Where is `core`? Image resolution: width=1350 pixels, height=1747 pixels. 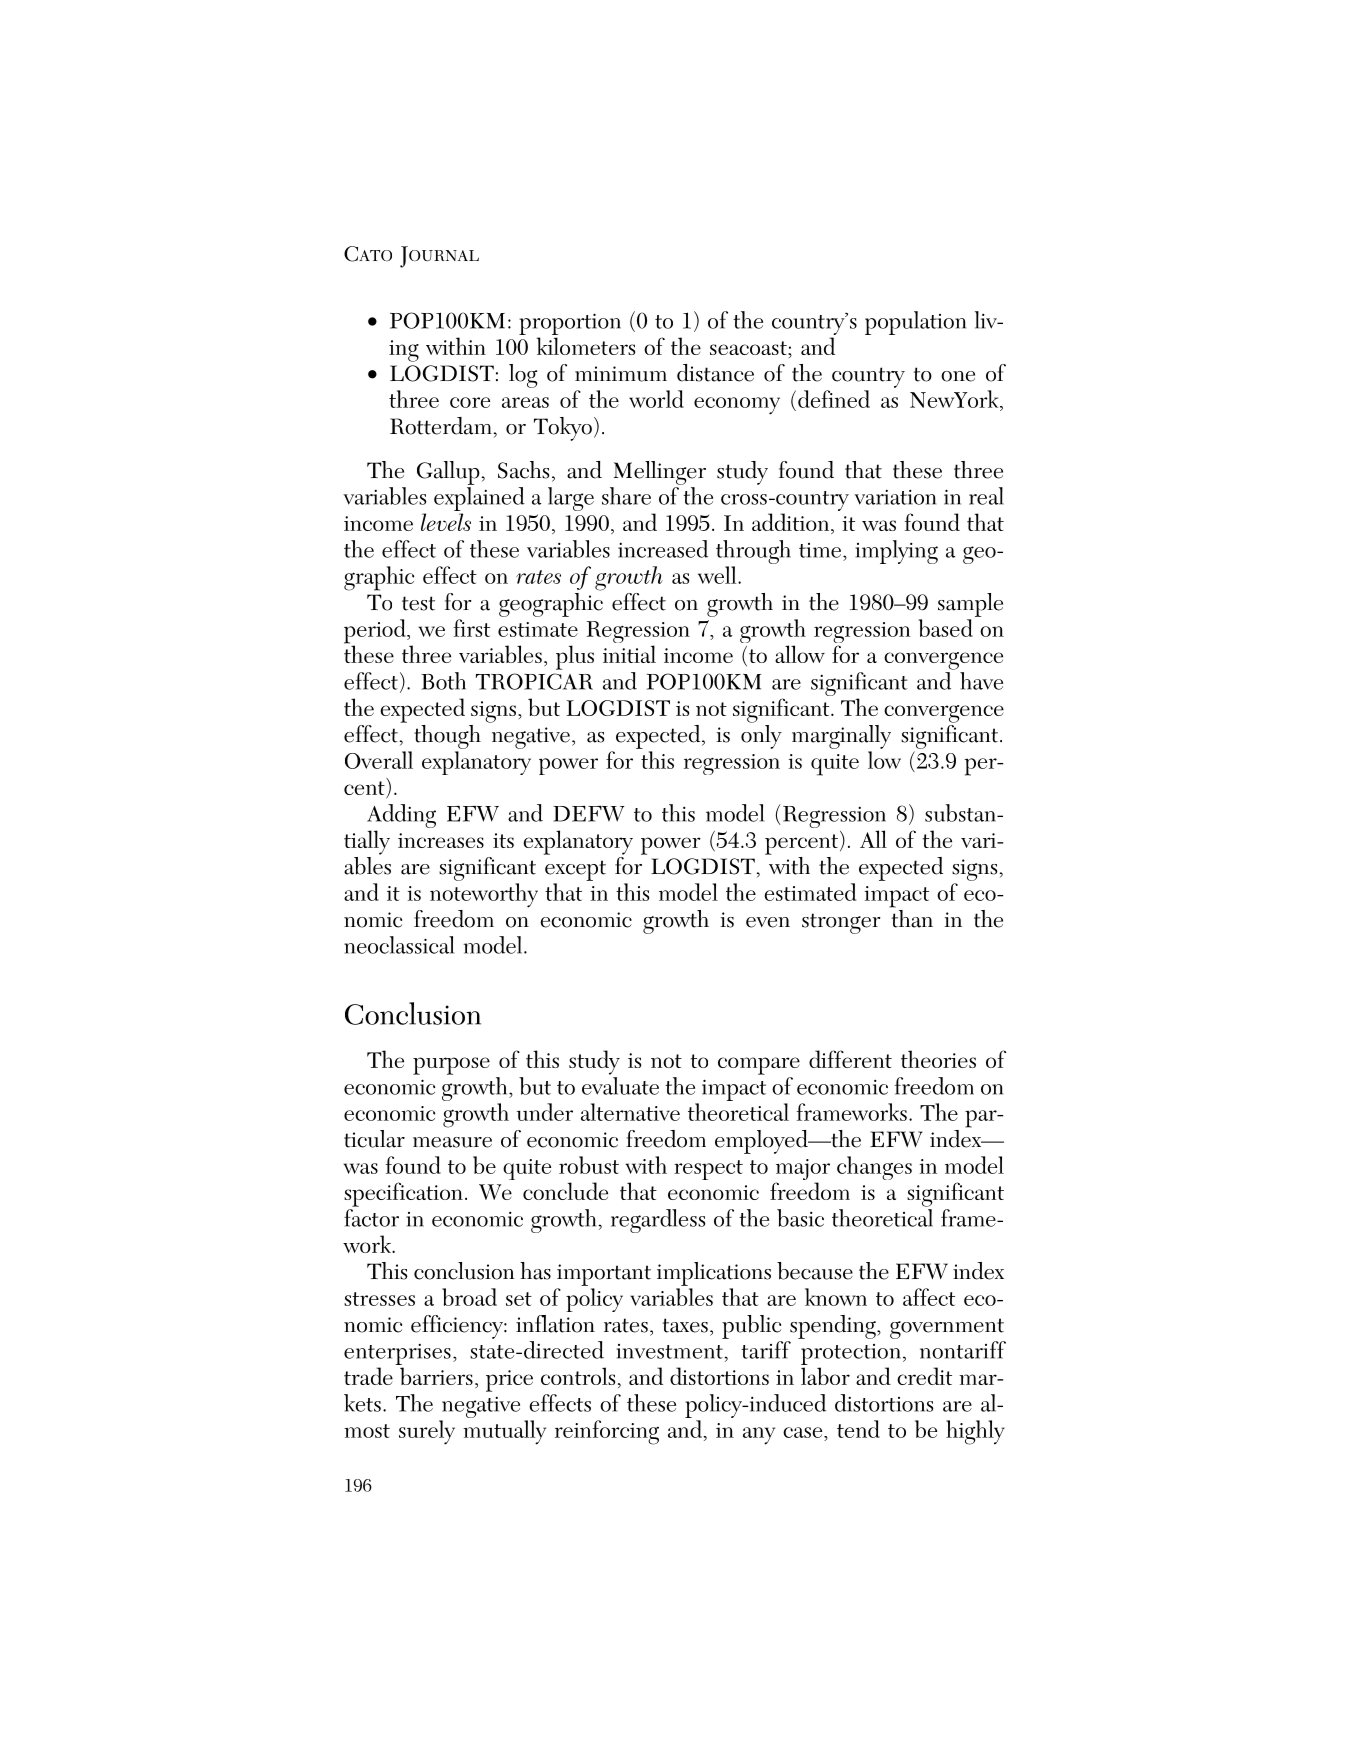
core is located at coordinates (470, 402).
